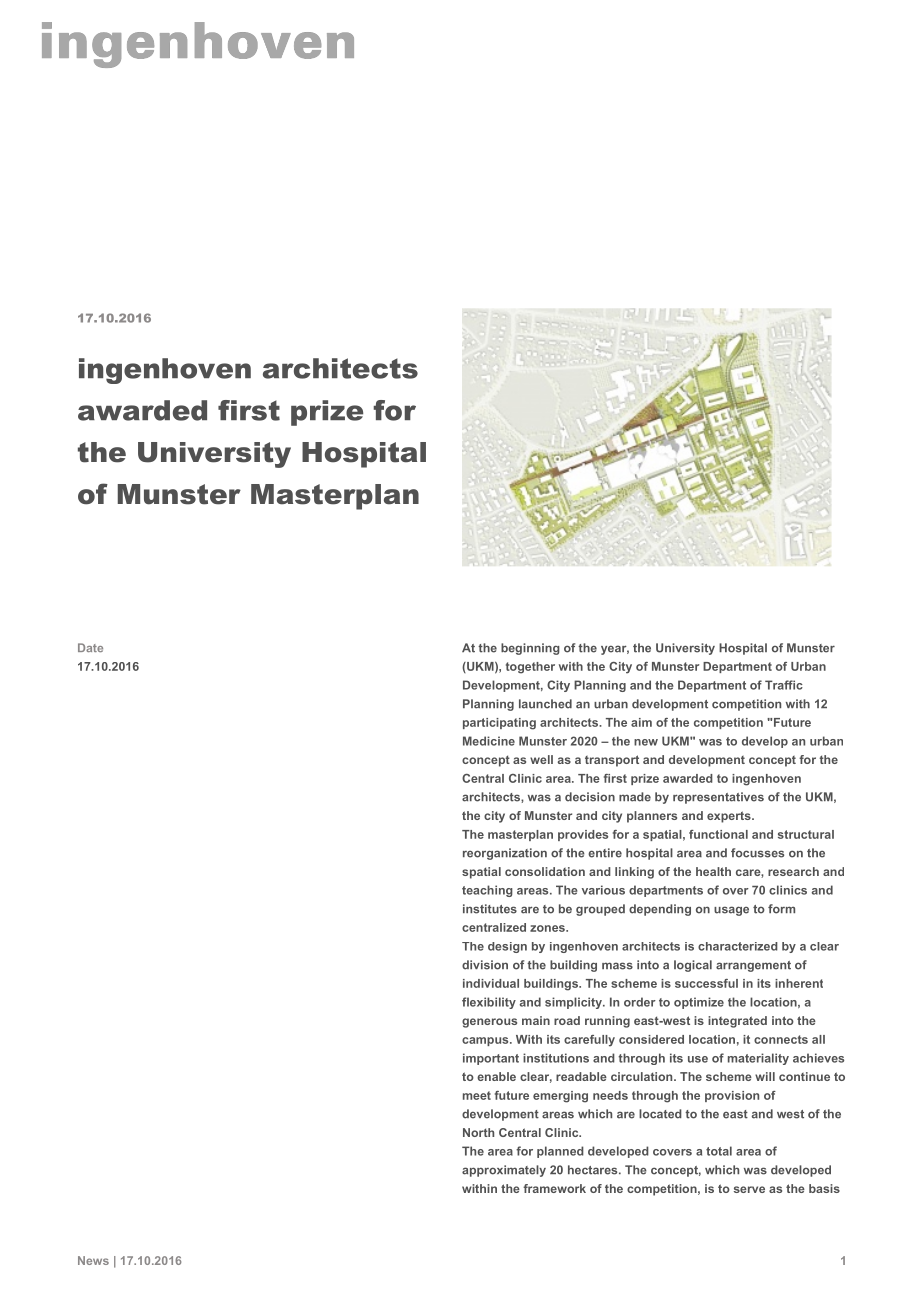 The image size is (924, 1308). I want to click on characterized, so click(738, 946).
